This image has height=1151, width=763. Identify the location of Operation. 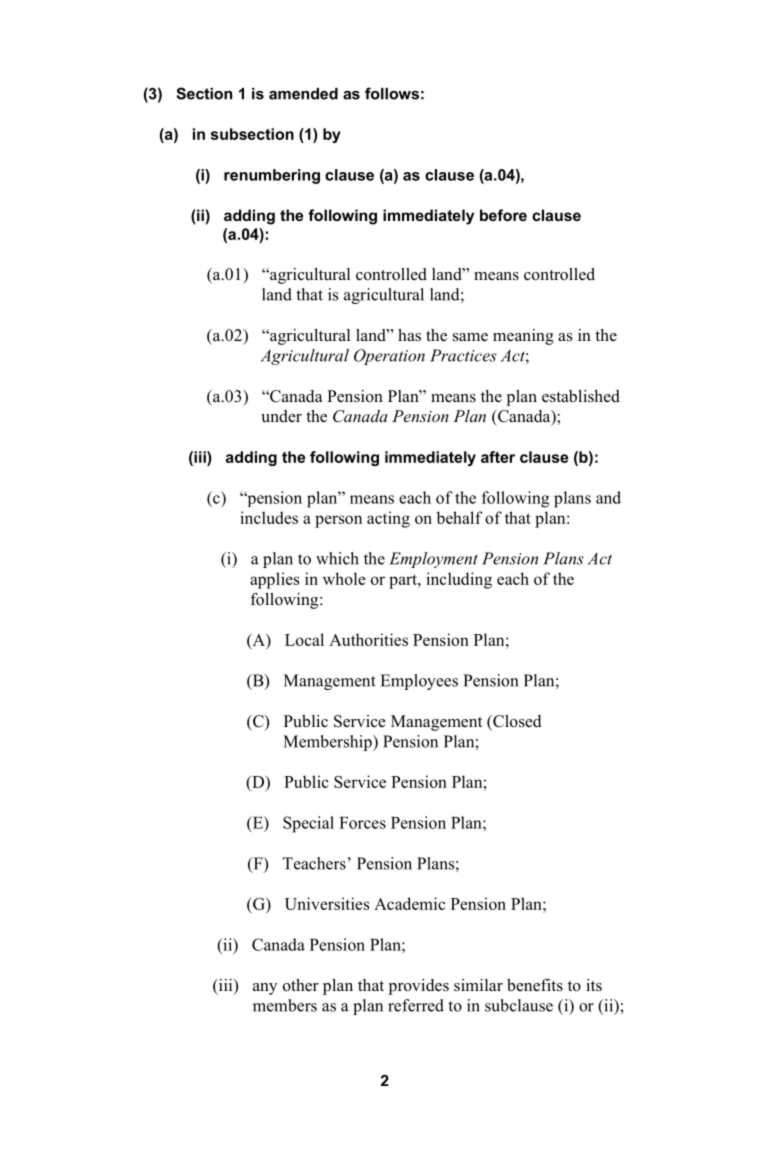
(389, 357).
